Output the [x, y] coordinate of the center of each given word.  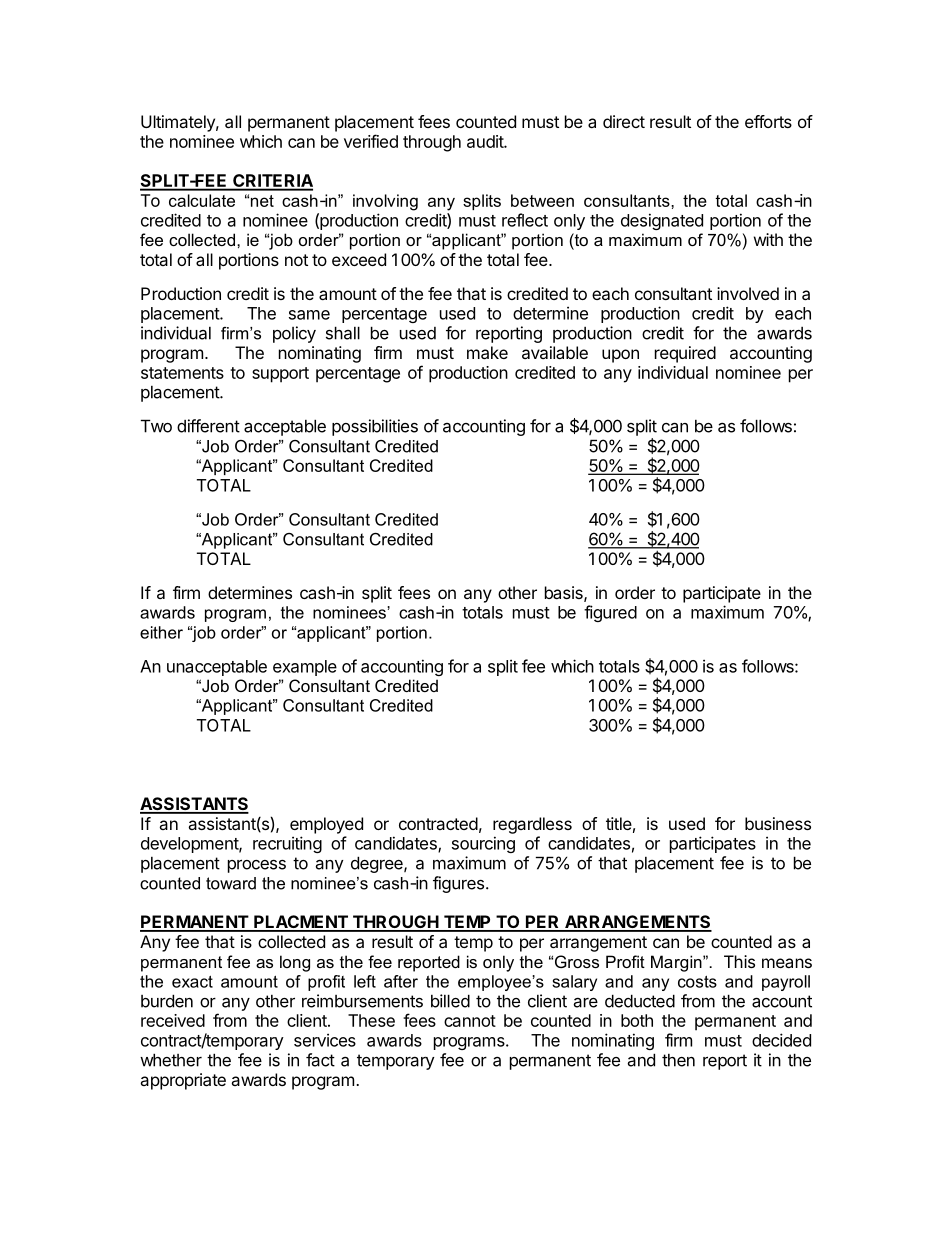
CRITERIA [272, 182]
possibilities [375, 427]
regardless [532, 825]
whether [171, 1060]
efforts [768, 121]
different [208, 426]
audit [486, 141]
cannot [470, 1021]
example [305, 668]
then [678, 1060]
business [778, 823]
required [685, 354]
